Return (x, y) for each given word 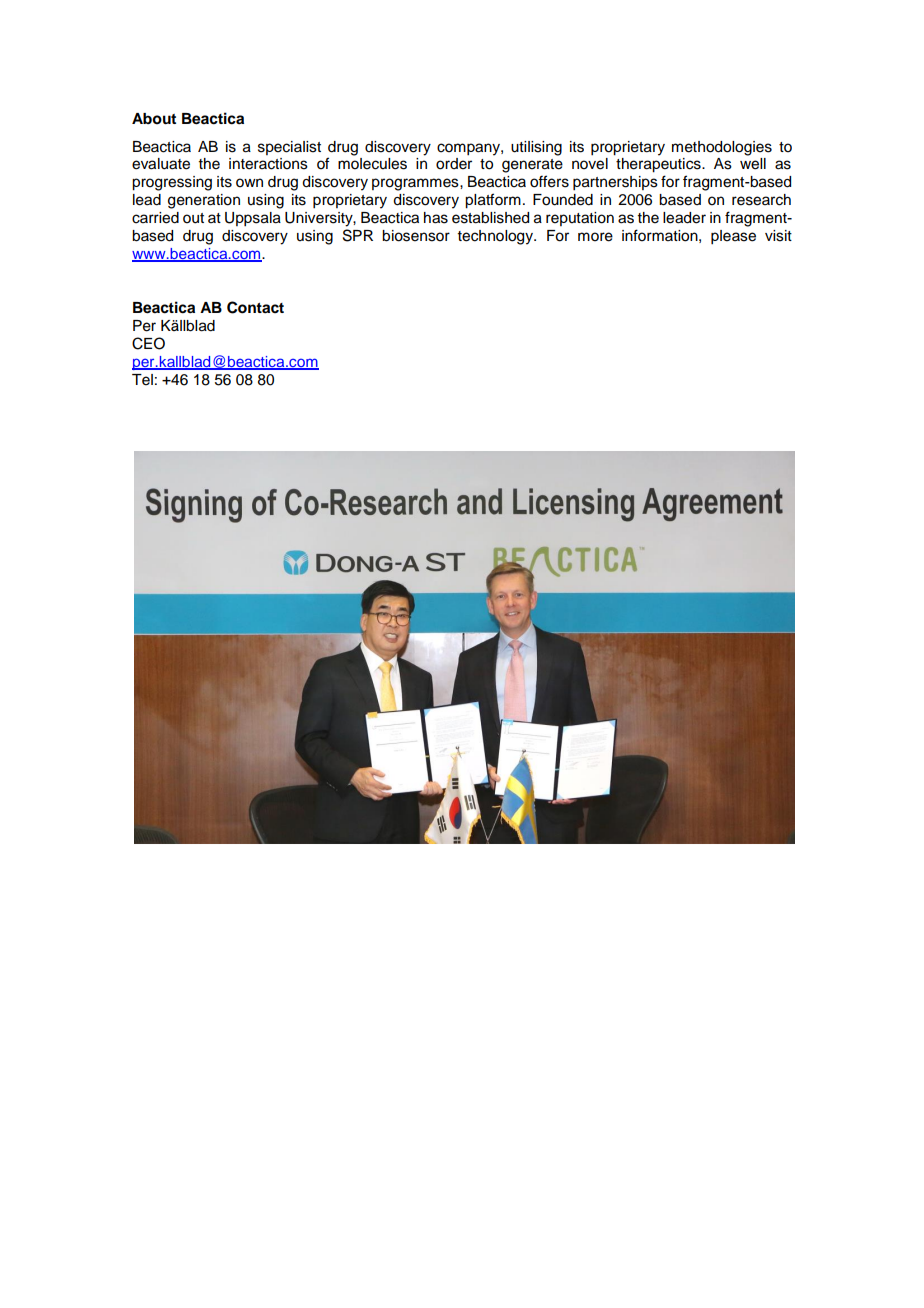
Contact (255, 307)
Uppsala (253, 219)
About (154, 119)
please (733, 237)
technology (497, 237)
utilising (536, 148)
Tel (142, 380)
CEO (148, 343)
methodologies (722, 148)
